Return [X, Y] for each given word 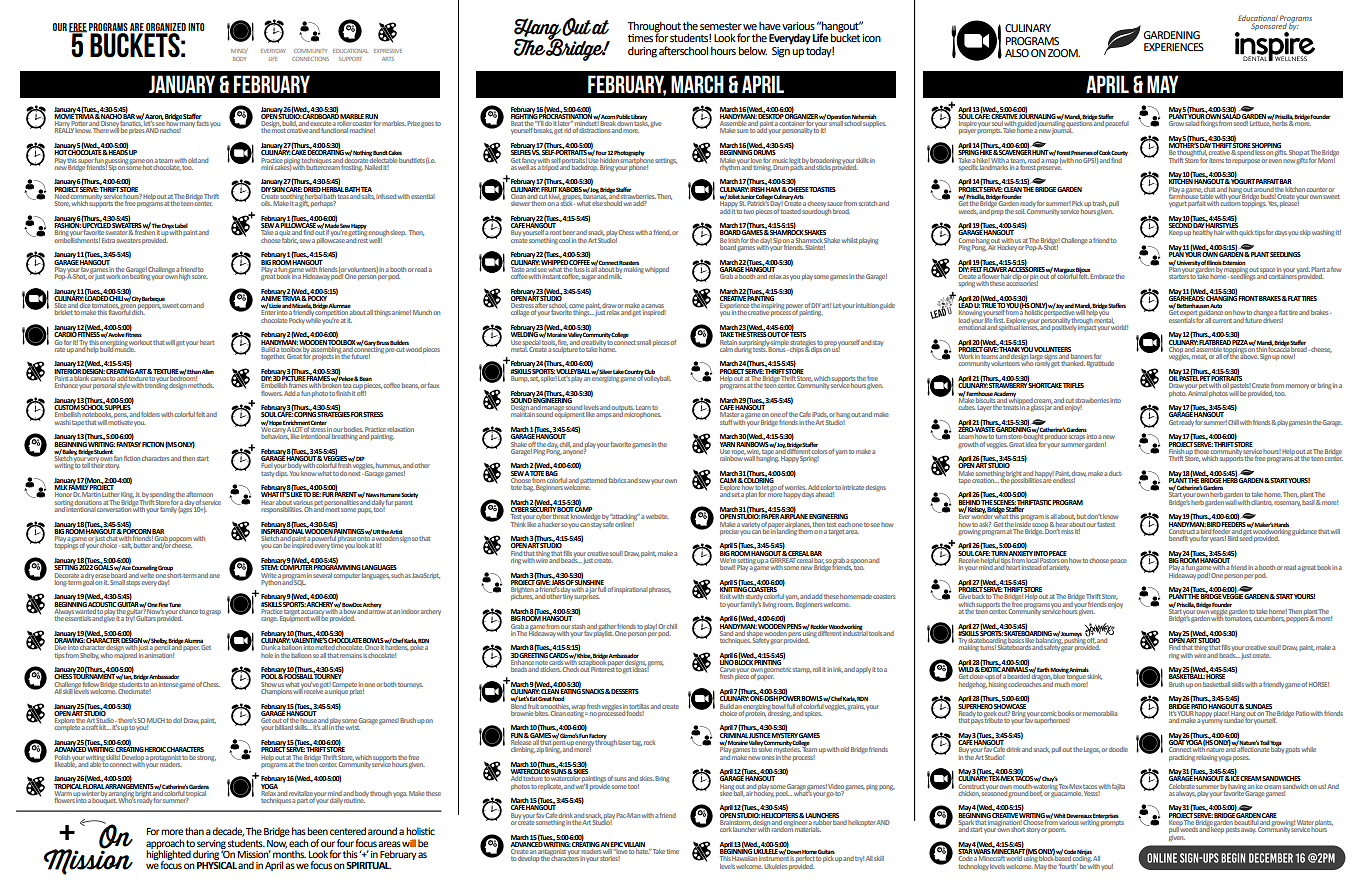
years [1218, 539]
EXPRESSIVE [388, 51]
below [752, 50]
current [1222, 320]
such [397, 575]
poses [1241, 758]
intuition [867, 305]
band [839, 821]
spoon [859, 563]
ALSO [1017, 53]
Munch [422, 312]
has [299, 831]
